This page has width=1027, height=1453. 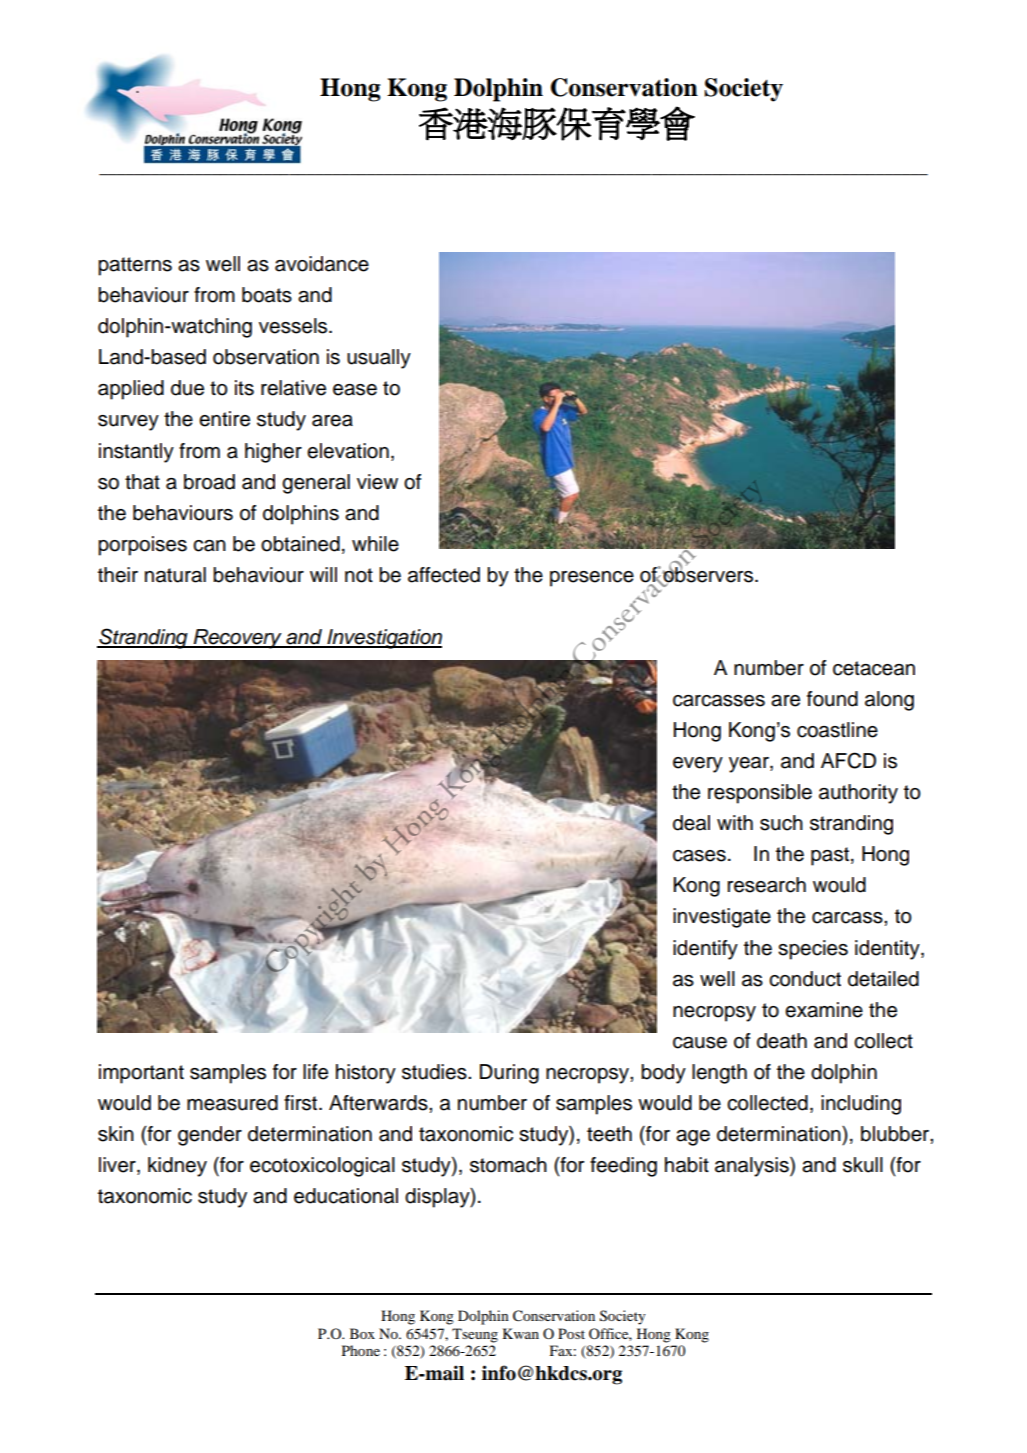 What do you see at coordinates (362, 1333) in the page?
I see `Box` at bounding box center [362, 1333].
